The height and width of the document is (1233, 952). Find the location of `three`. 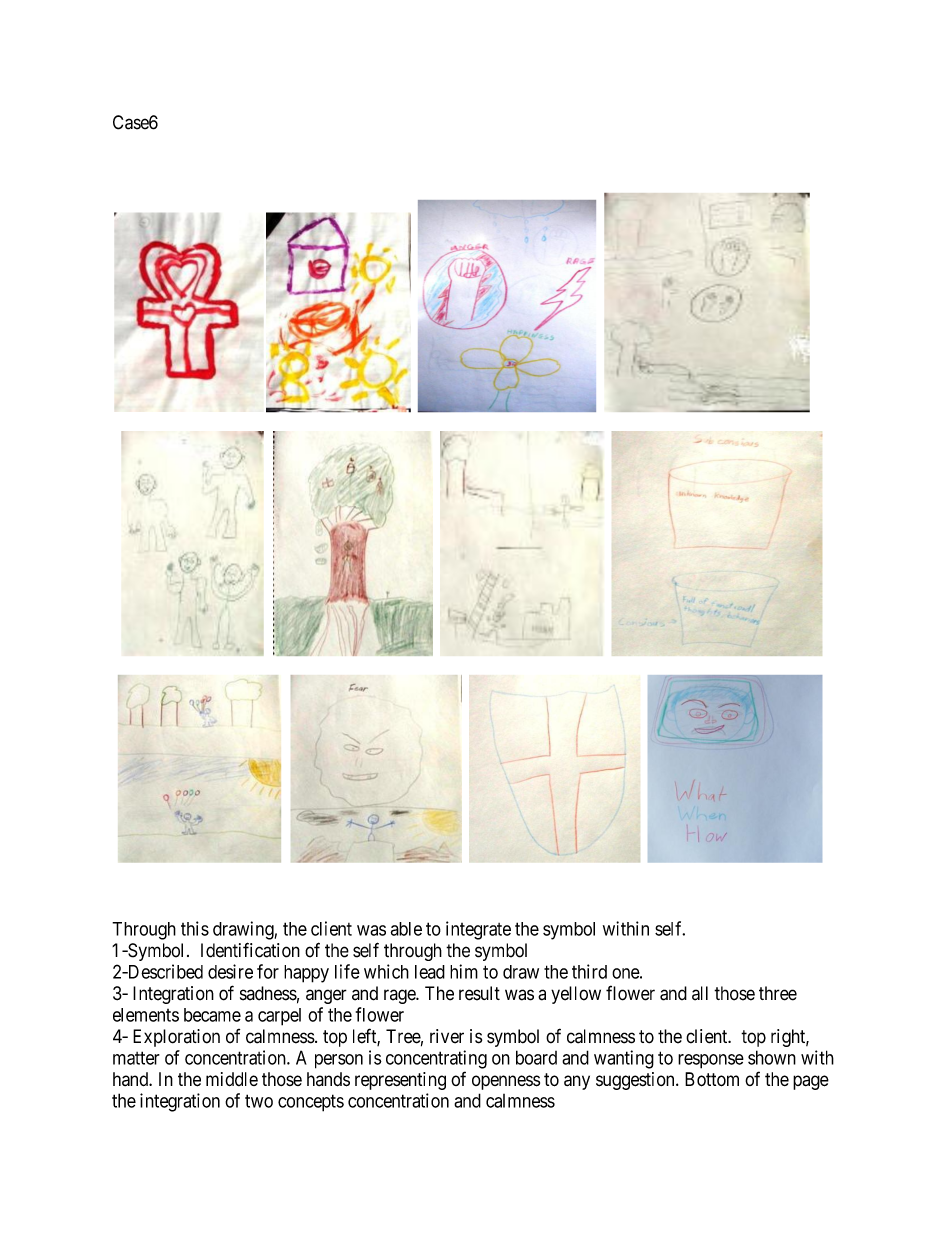

three is located at coordinates (778, 993).
